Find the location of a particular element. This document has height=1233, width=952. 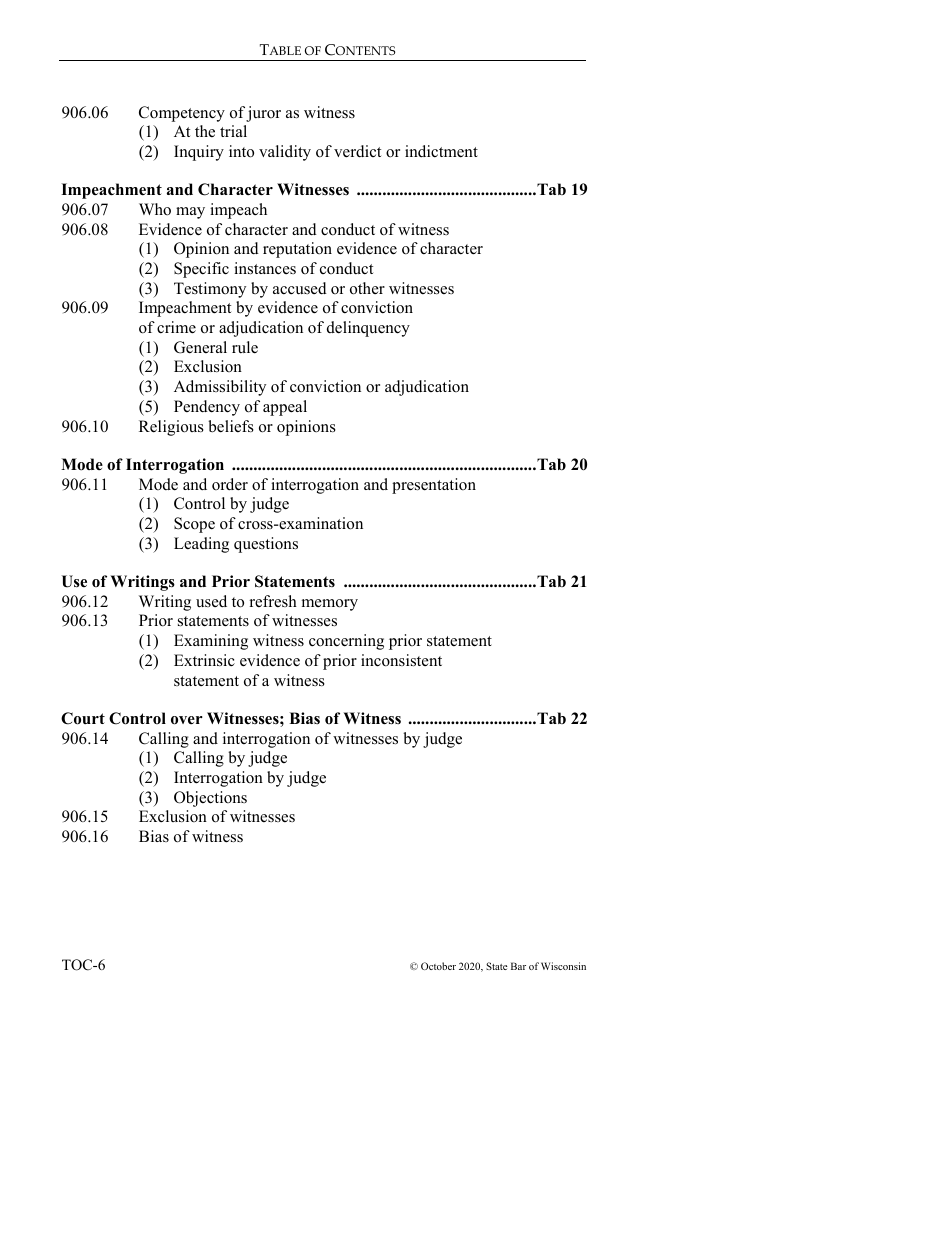

inconsistent is located at coordinates (401, 660).
